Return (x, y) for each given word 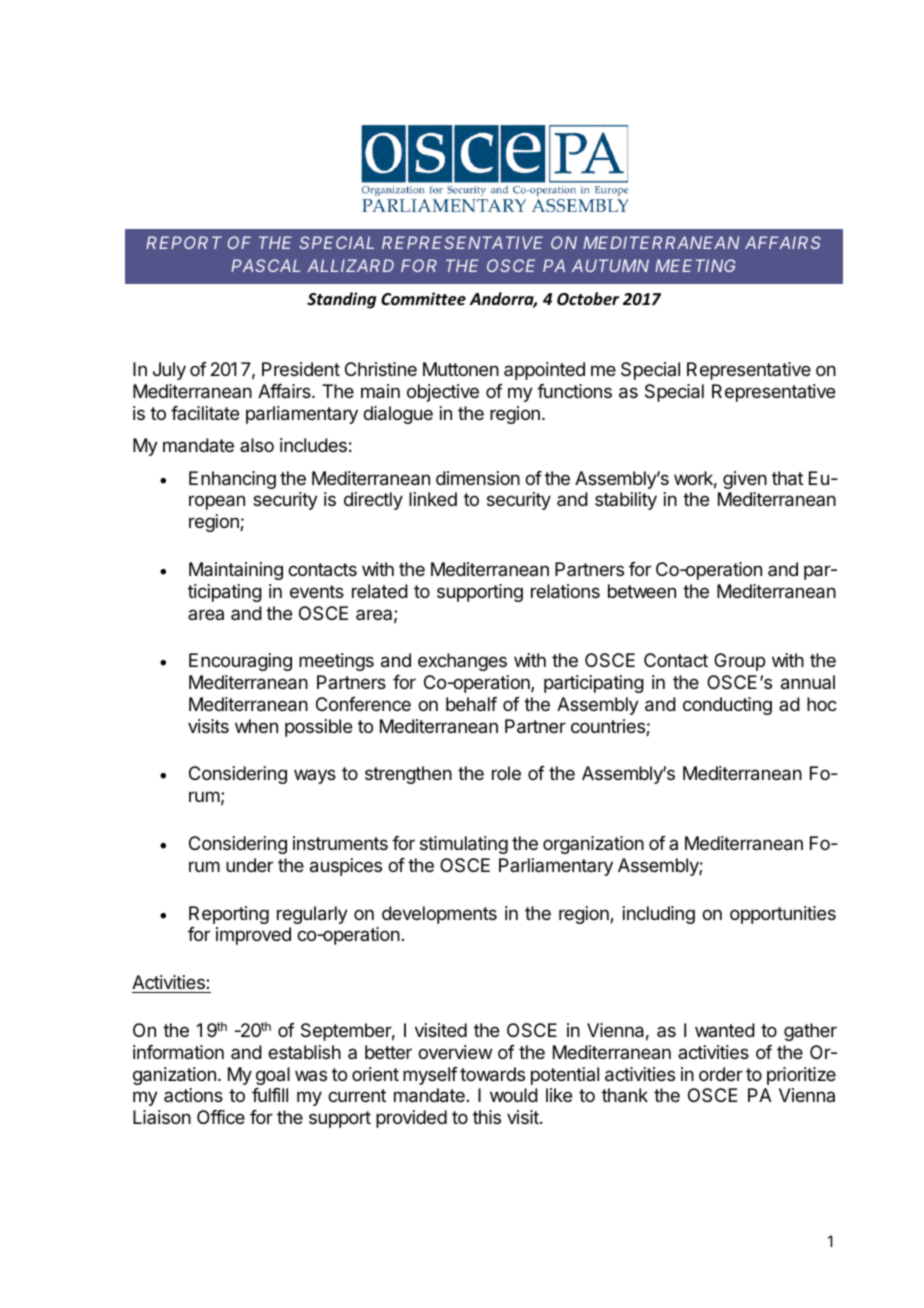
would (514, 1095)
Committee (423, 299)
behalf (471, 704)
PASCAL (265, 265)
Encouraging (240, 662)
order (721, 1074)
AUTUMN (610, 265)
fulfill (270, 1095)
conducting (727, 706)
